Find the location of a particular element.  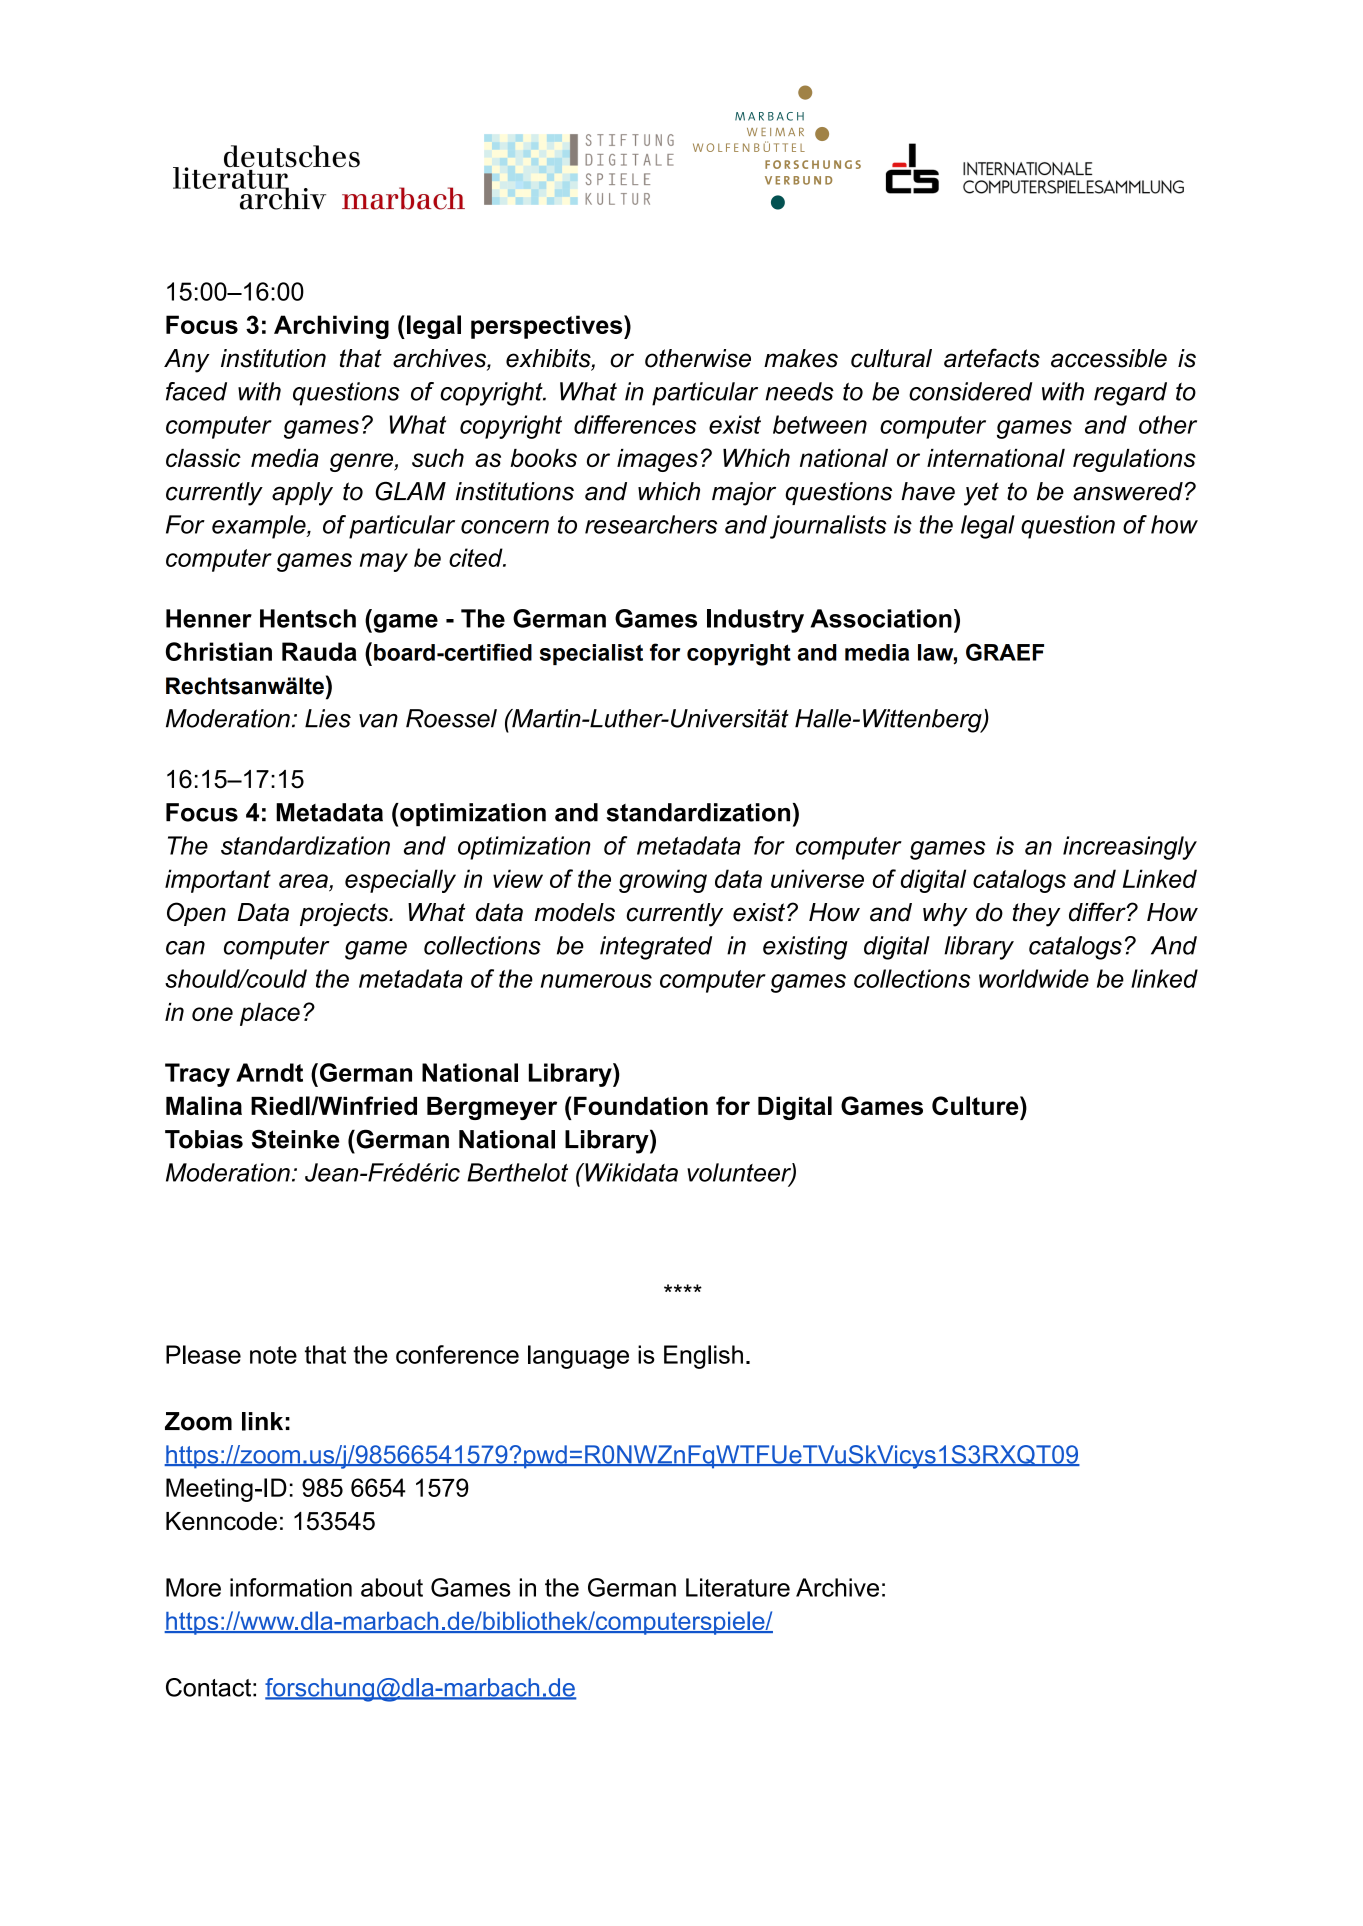

increasingly is located at coordinates (1130, 848).
